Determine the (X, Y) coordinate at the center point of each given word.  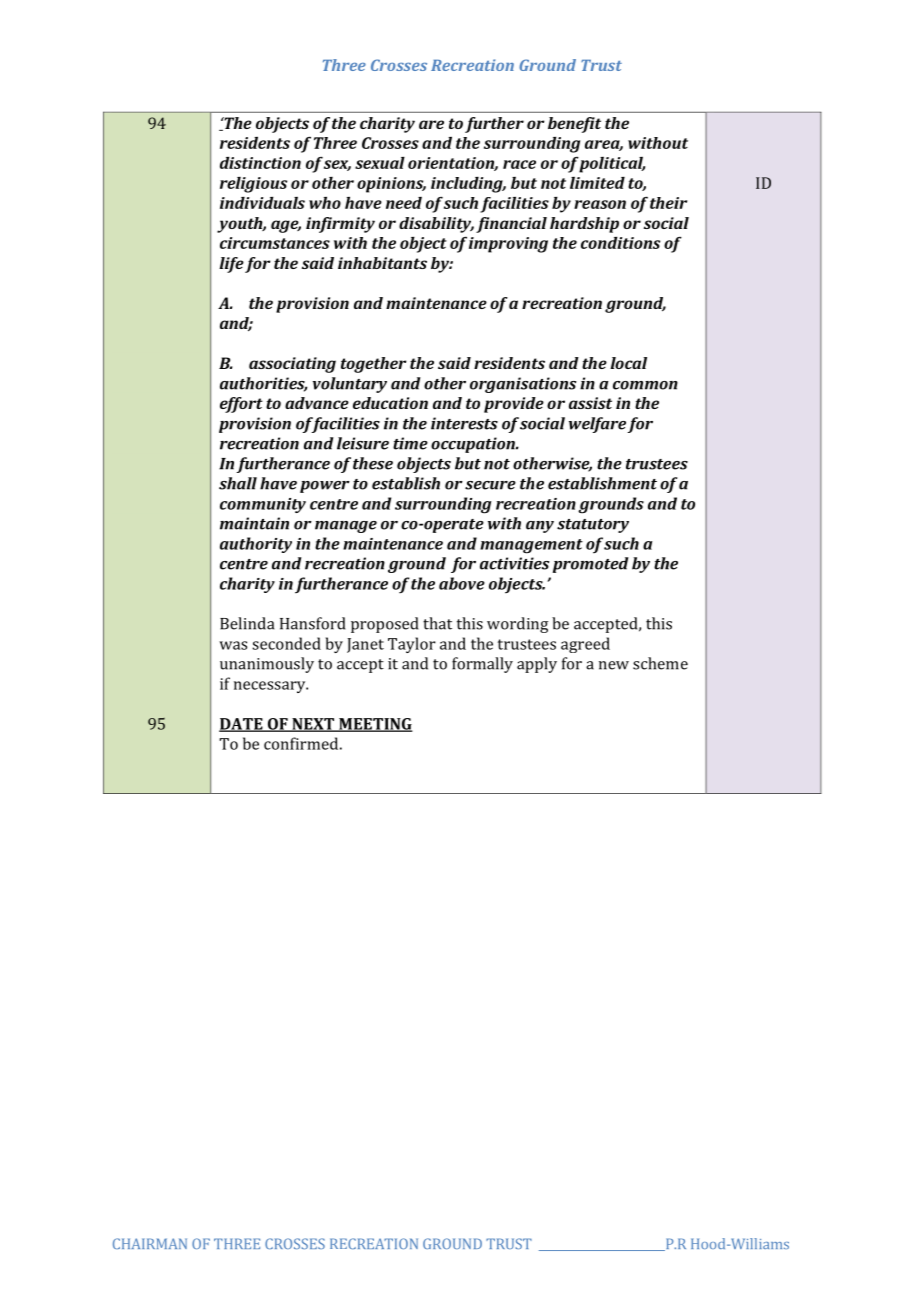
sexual (380, 163)
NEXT (313, 725)
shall (238, 483)
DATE (242, 725)
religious (253, 185)
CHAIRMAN (150, 1243)
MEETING (375, 725)
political (611, 165)
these (373, 463)
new (614, 665)
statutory (593, 526)
